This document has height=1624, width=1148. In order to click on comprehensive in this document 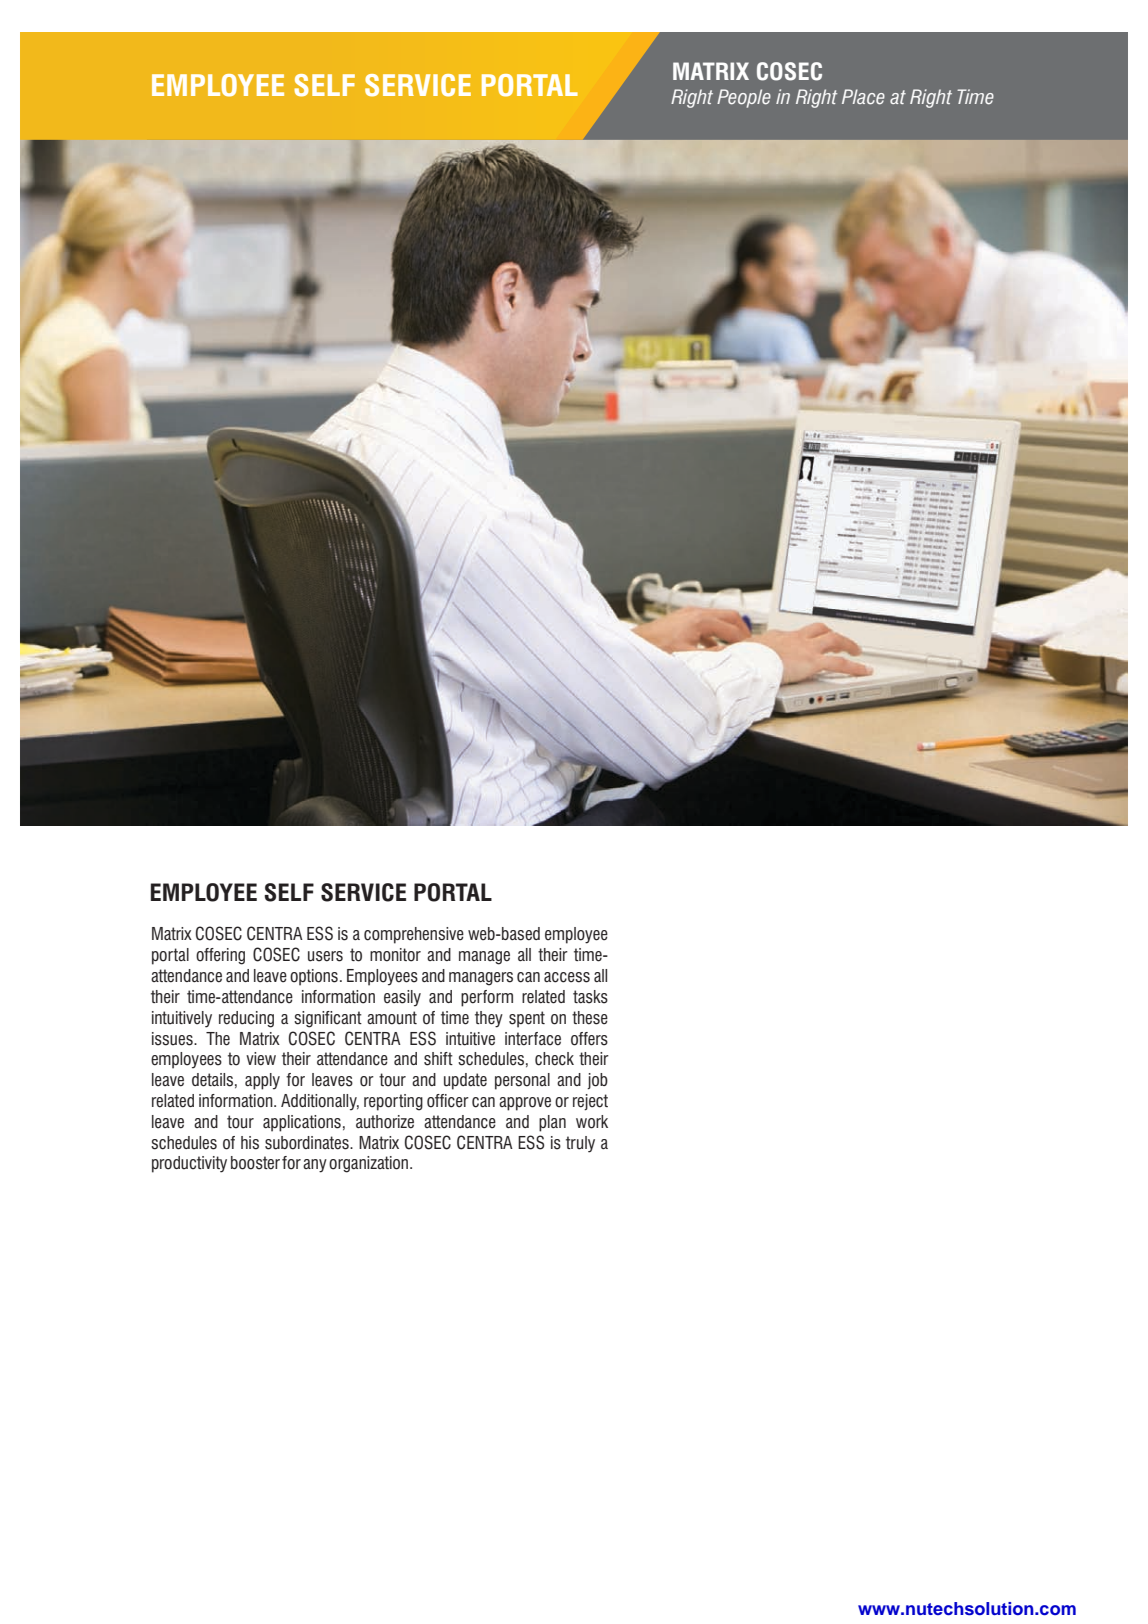, I will do `click(414, 935)`.
